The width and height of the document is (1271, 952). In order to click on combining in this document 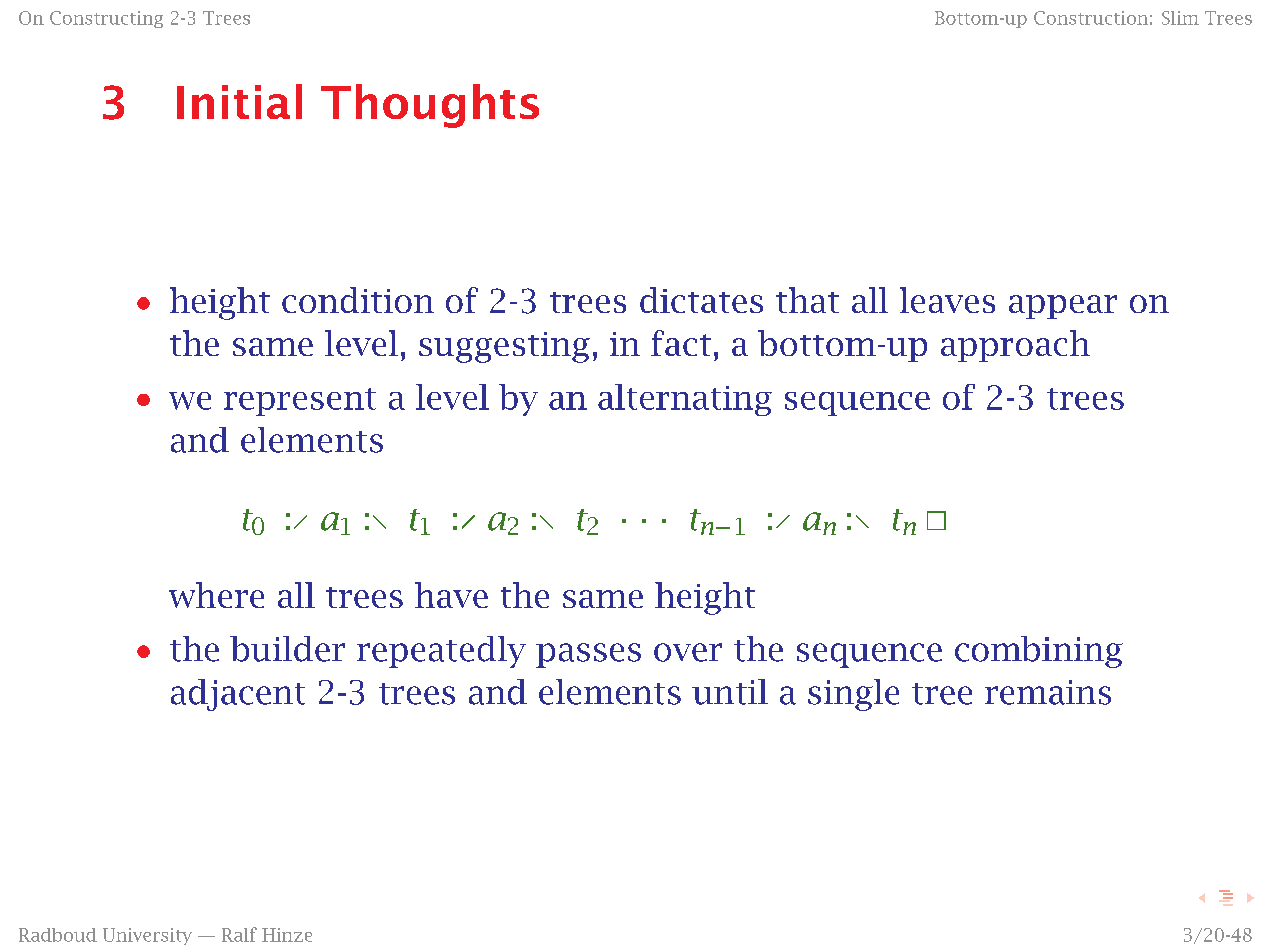, I will do `click(1039, 652)`.
